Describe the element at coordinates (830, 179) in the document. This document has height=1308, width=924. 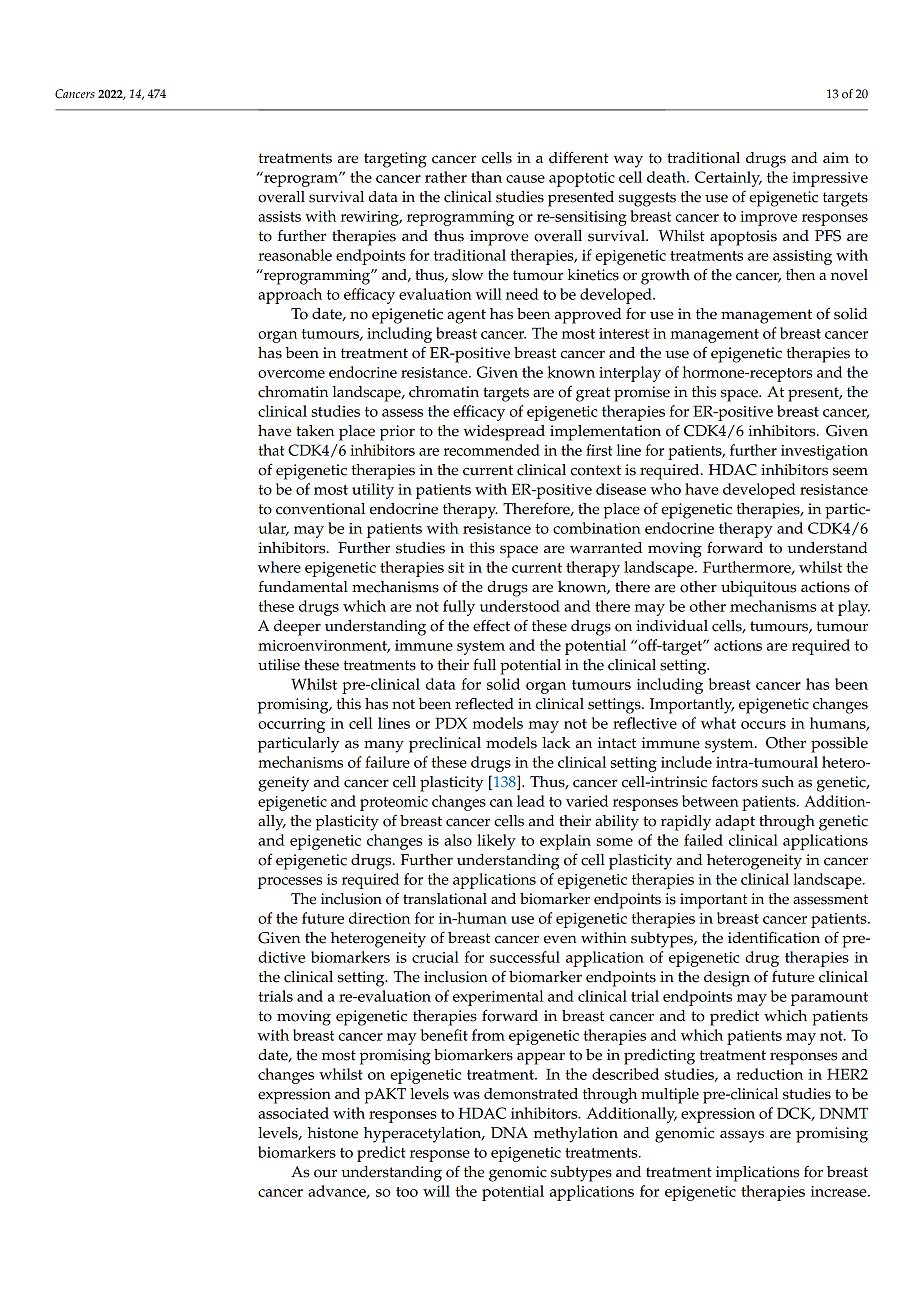
I see `impressive` at that location.
